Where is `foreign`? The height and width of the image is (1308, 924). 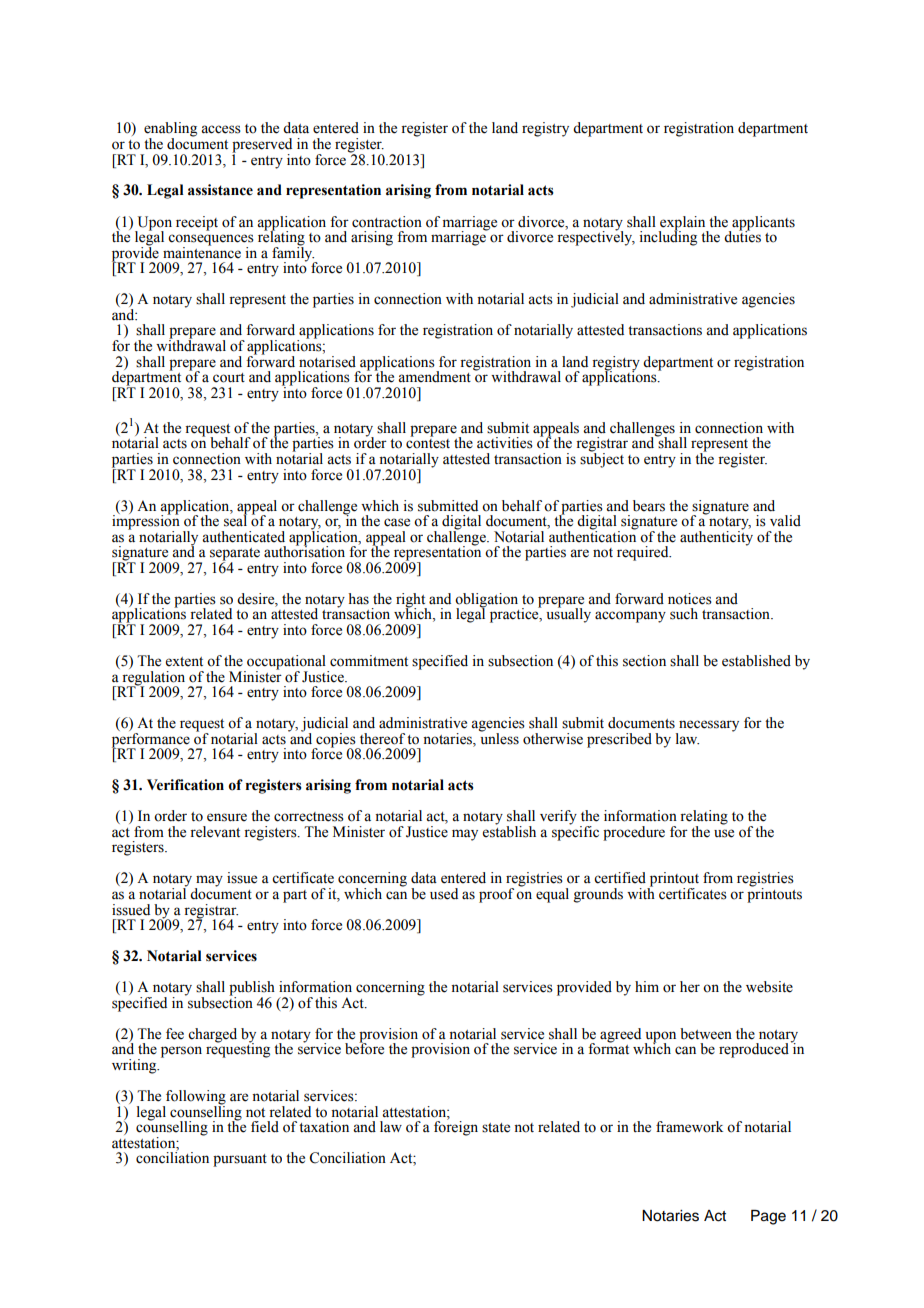
foreign is located at coordinates (456, 1127).
